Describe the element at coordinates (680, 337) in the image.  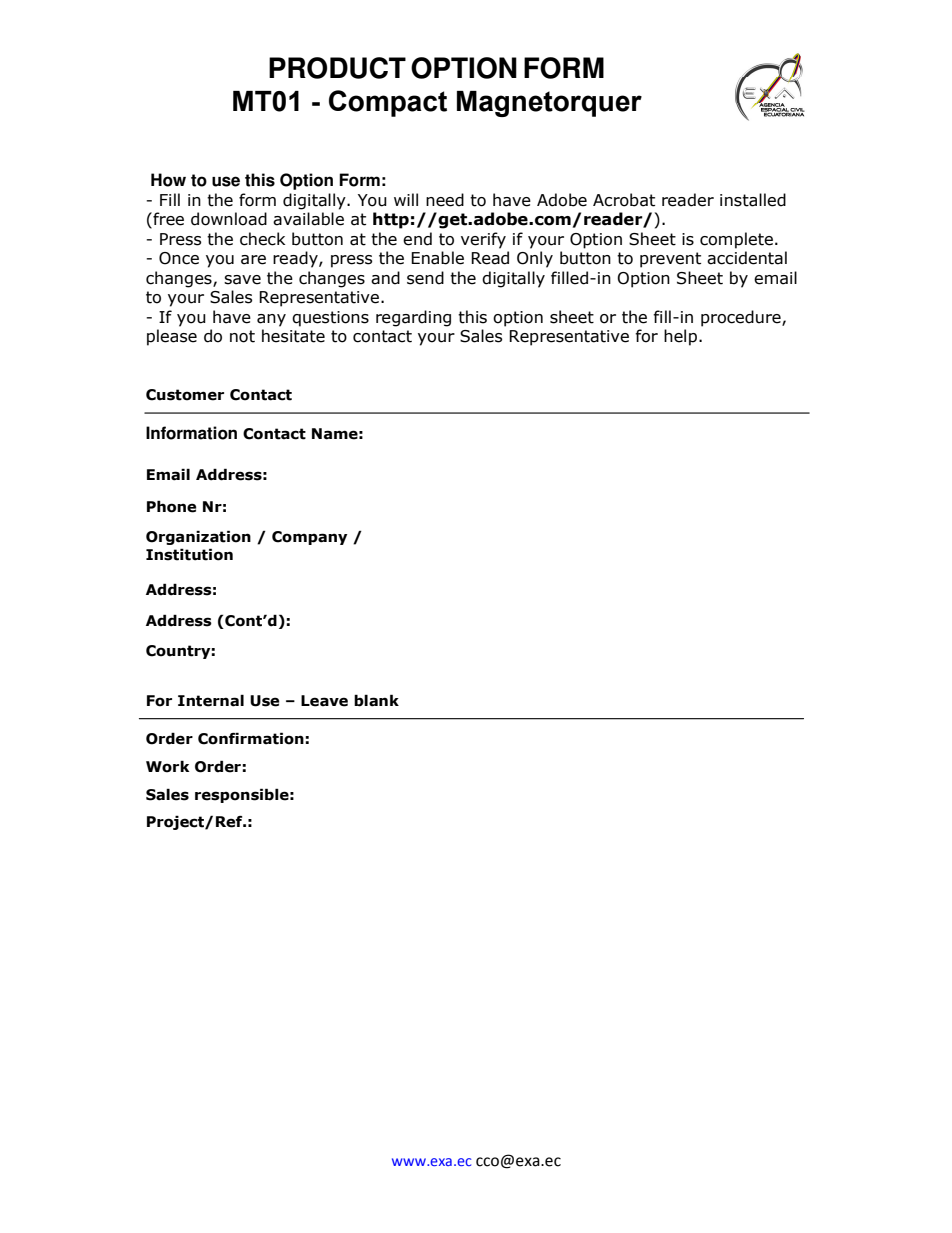
I see `help` at that location.
